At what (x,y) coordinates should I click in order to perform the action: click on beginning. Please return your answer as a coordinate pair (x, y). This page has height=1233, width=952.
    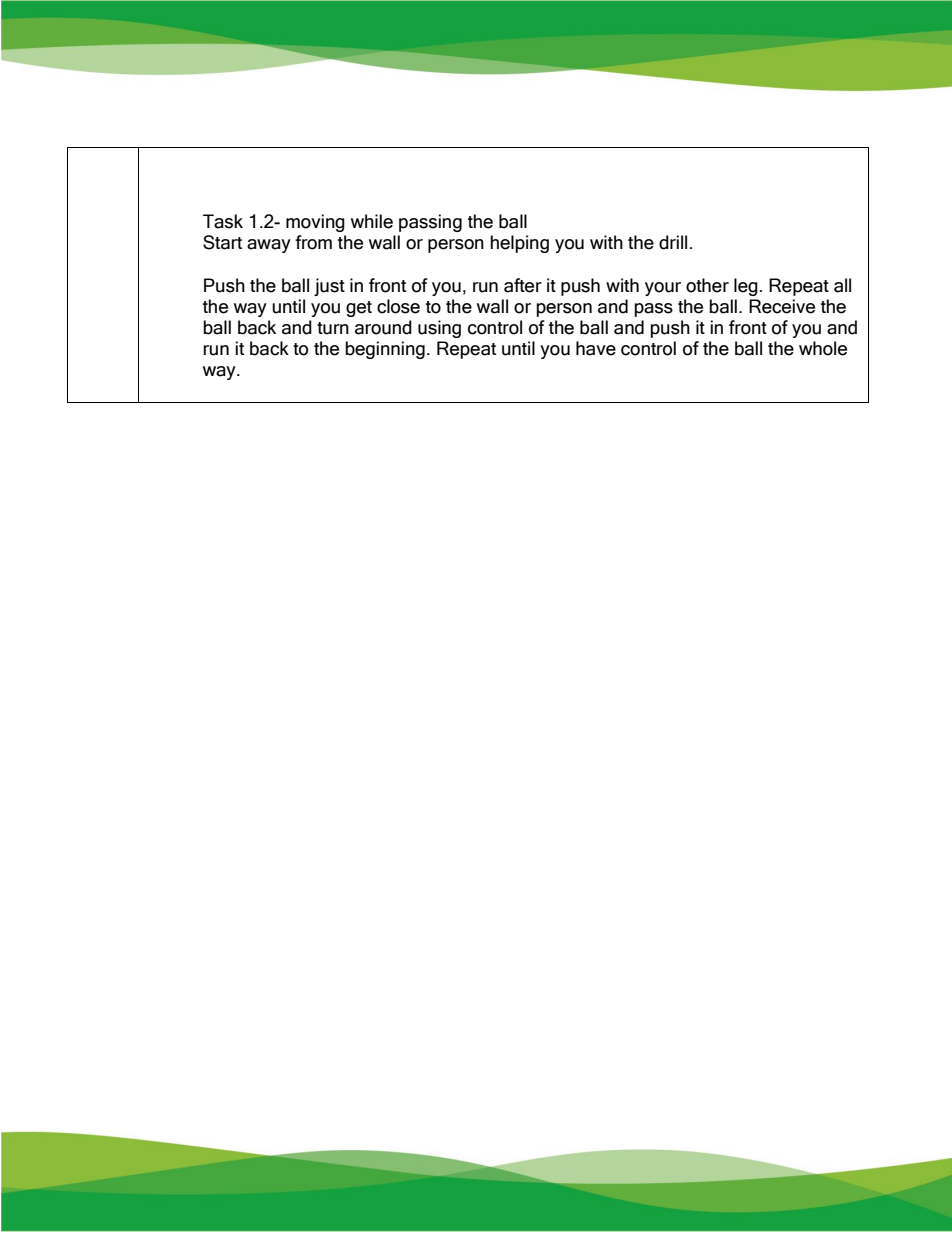
    Looking at the image, I should click on (385, 350).
